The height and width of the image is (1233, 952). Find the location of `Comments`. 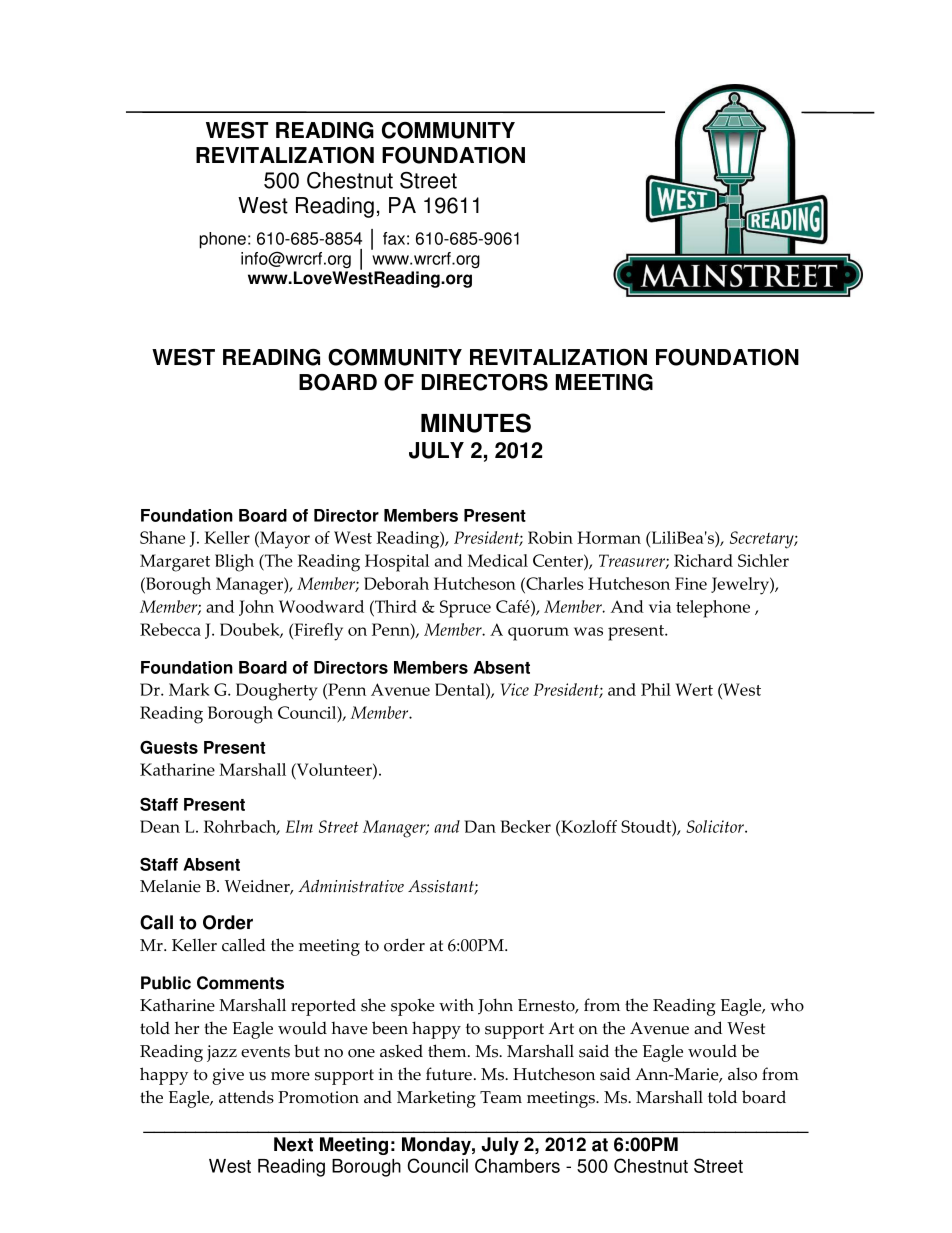

Comments is located at coordinates (240, 983).
